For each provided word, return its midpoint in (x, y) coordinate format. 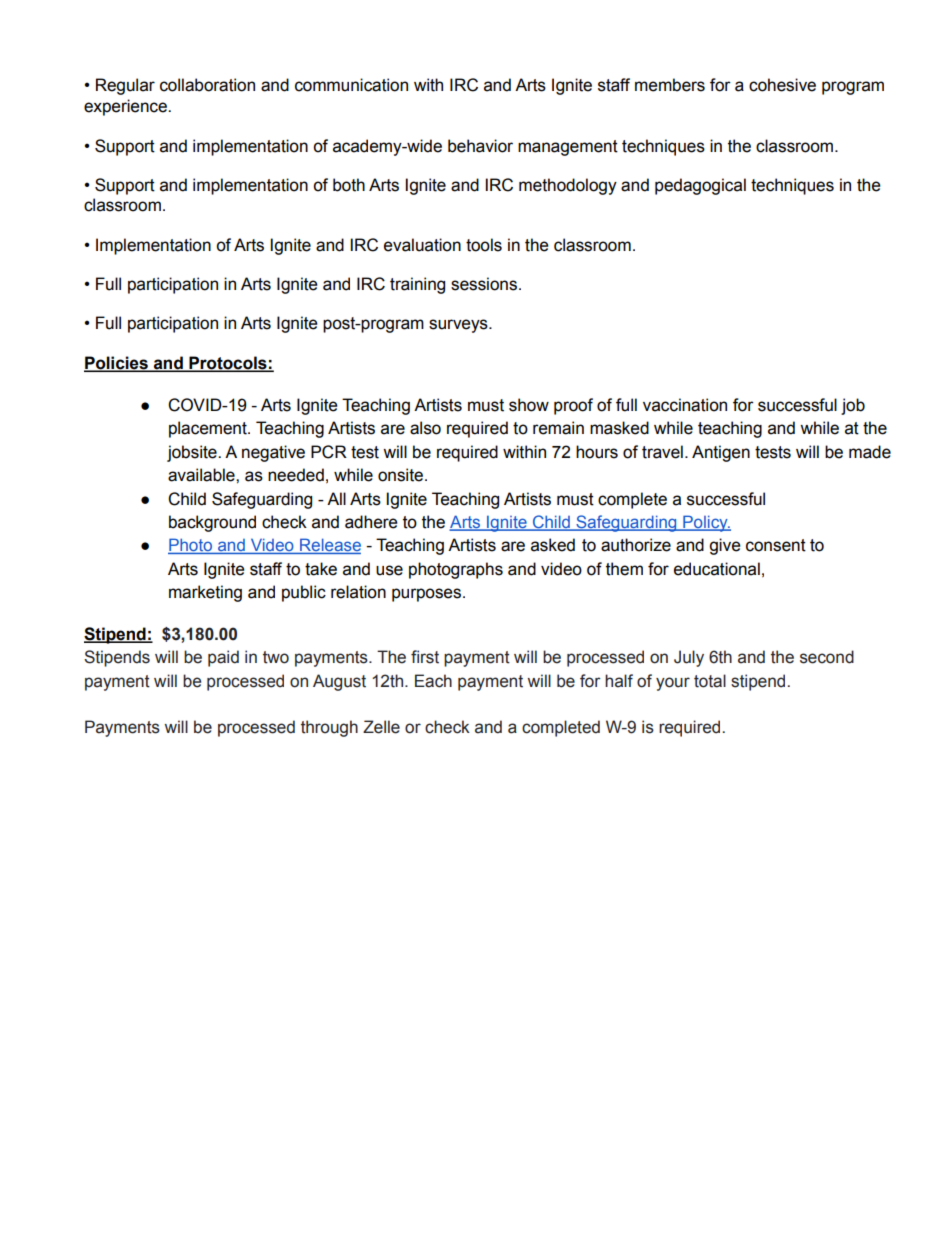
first (425, 657)
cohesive (782, 85)
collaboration (207, 85)
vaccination (685, 405)
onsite (400, 475)
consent (776, 545)
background (212, 523)
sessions (484, 284)
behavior (480, 146)
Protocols (228, 364)
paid (223, 658)
